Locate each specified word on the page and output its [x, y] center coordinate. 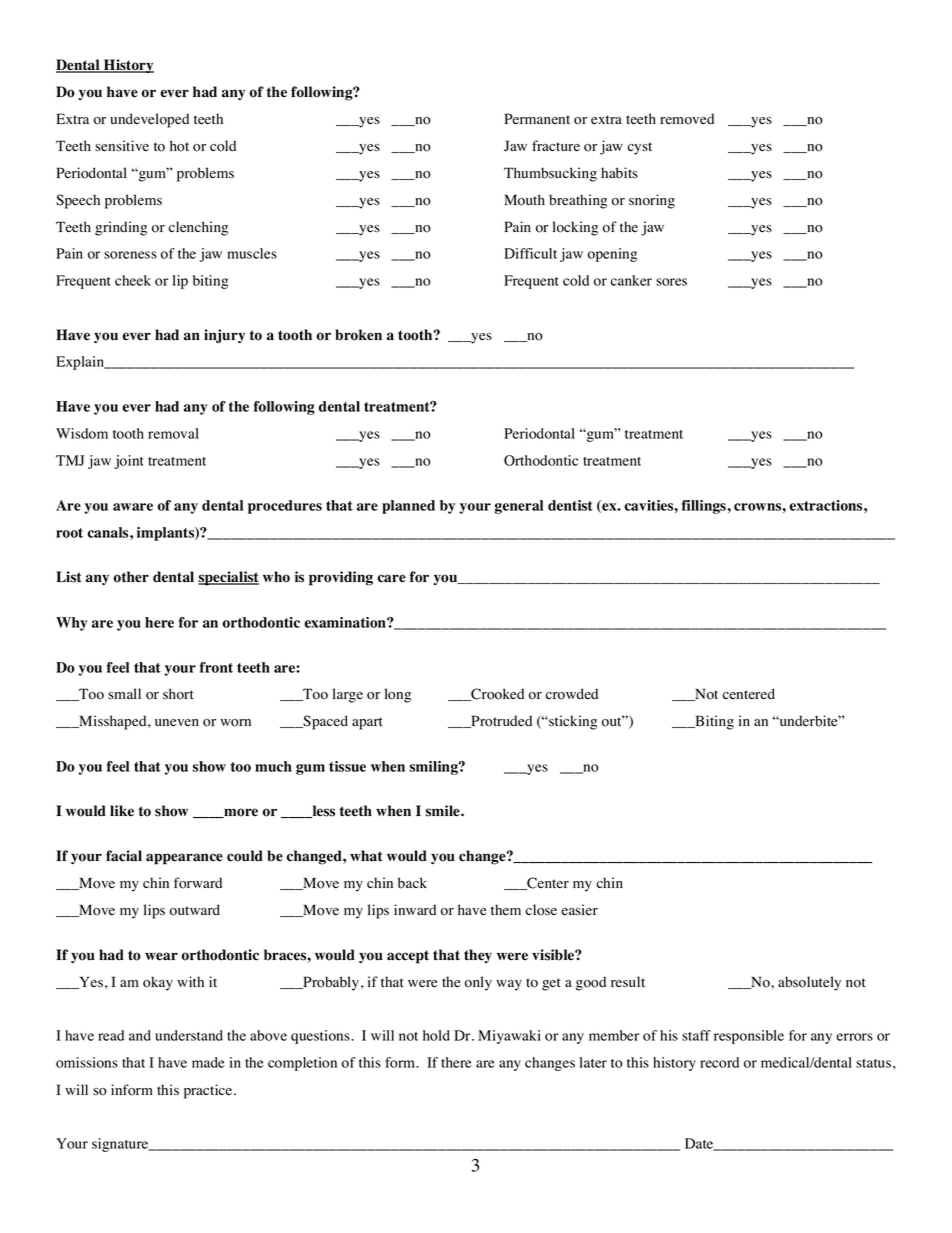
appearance [184, 859]
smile [443, 811]
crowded [572, 694]
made [208, 1062]
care [391, 578]
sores [671, 282]
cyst [640, 148]
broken [358, 335]
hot [179, 146]
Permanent [537, 119]
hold [436, 1035]
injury [224, 336]
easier [579, 910]
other [131, 577]
